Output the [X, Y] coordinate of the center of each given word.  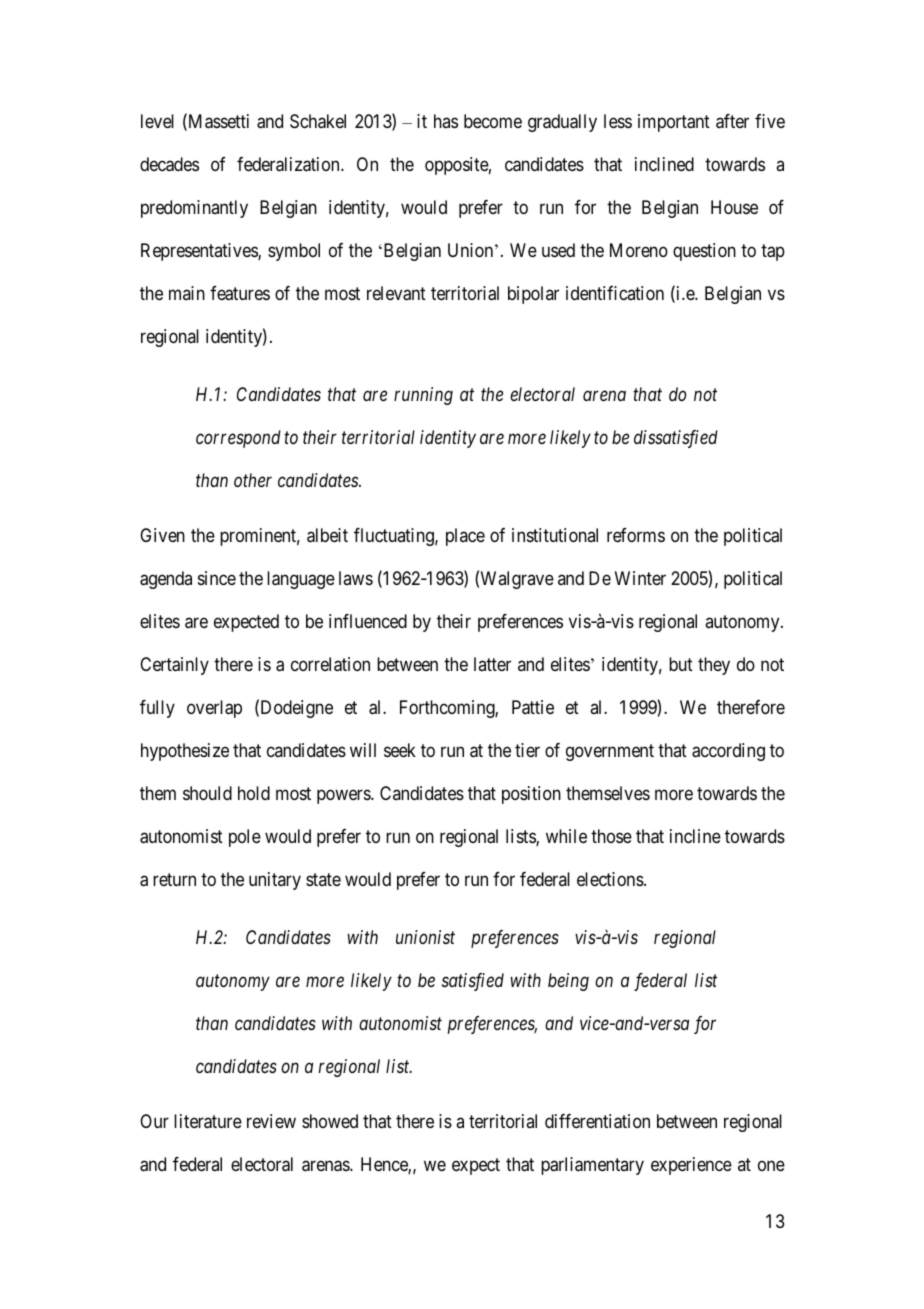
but [681, 664]
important [674, 123]
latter [492, 664]
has [446, 121]
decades [169, 164]
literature [208, 1121]
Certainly [174, 666]
